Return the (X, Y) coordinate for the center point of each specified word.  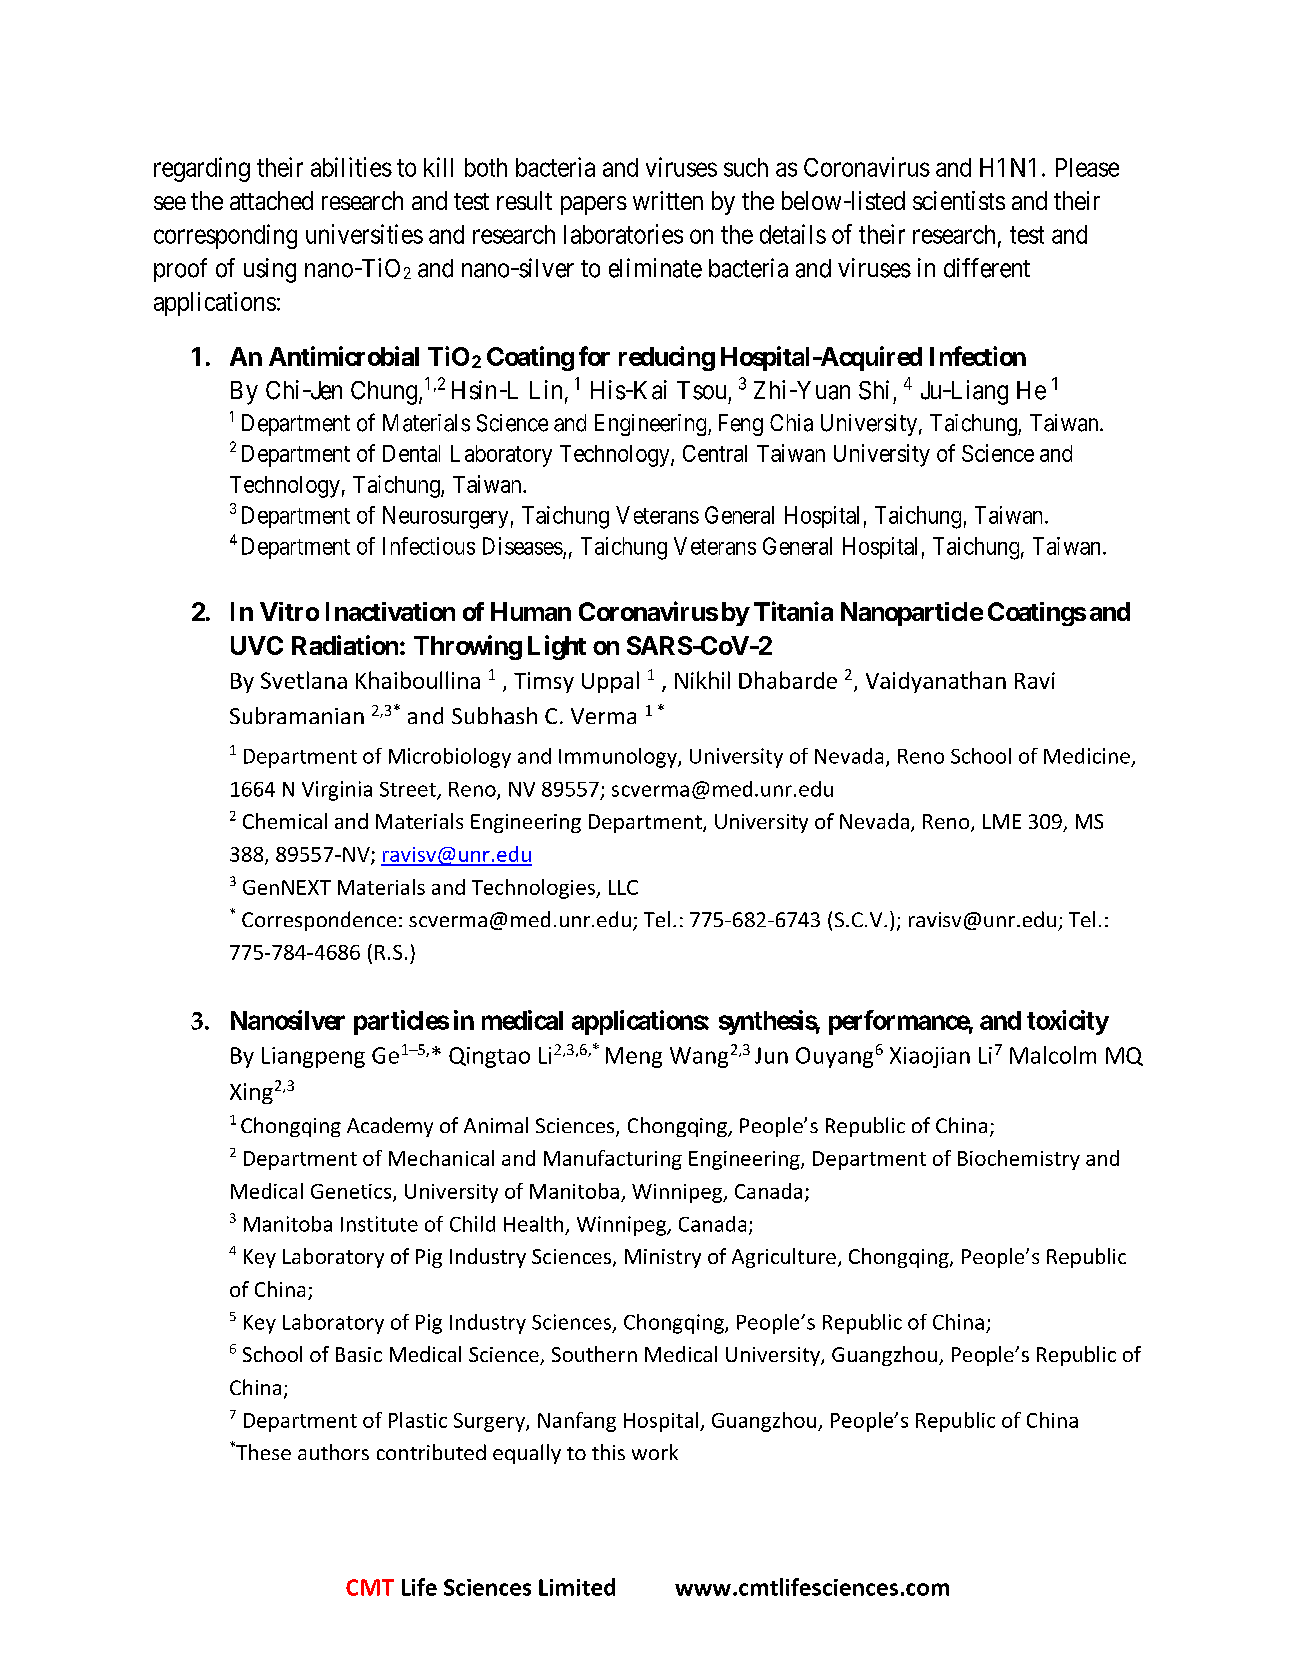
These (262, 1451)
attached (271, 200)
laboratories (623, 234)
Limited (577, 1587)
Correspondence (319, 921)
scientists (959, 200)
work (655, 1452)
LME (1002, 821)
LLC (623, 887)
